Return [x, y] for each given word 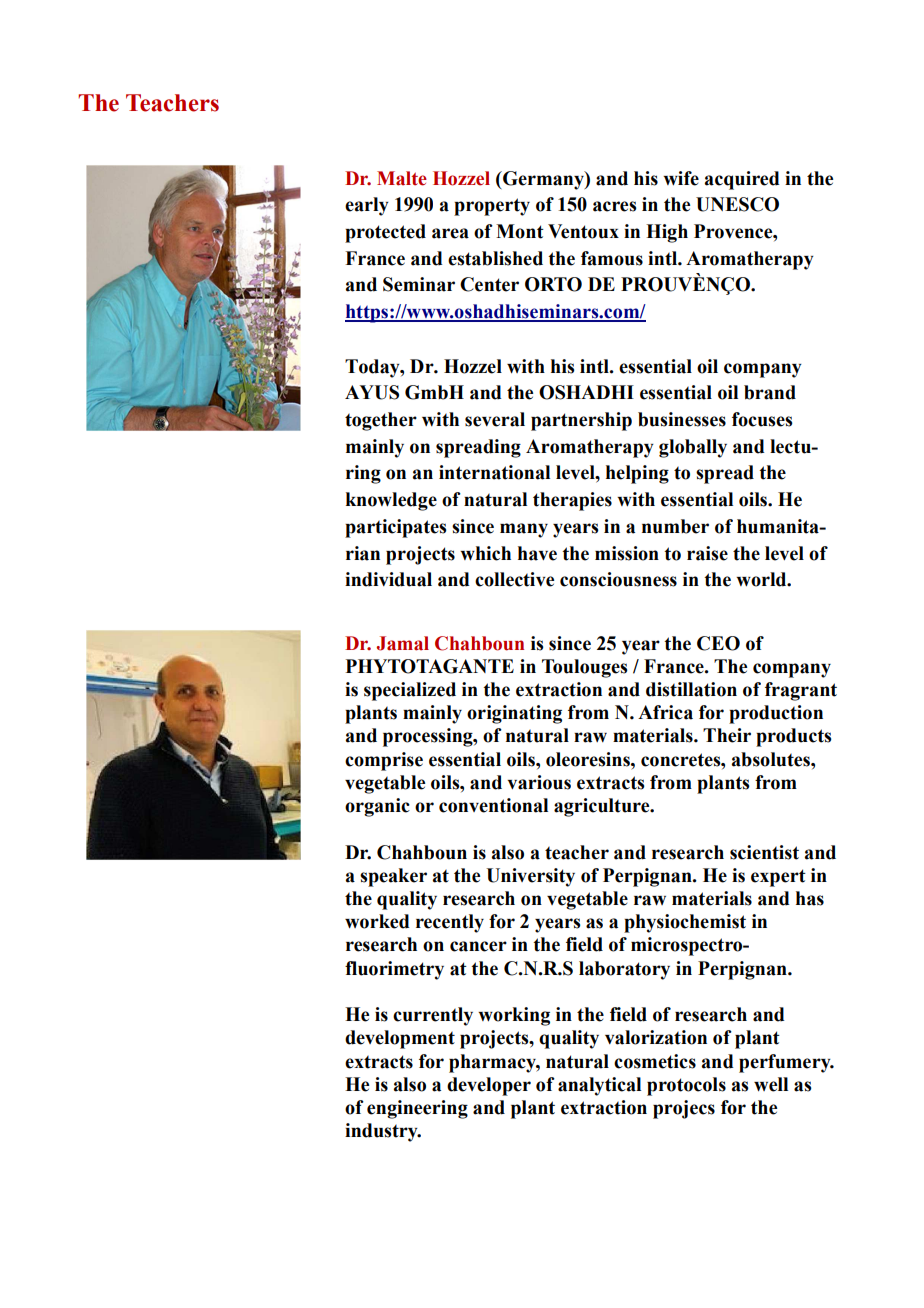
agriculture [603, 807]
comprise [384, 761]
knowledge [391, 501]
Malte [402, 178]
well [771, 1084]
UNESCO [737, 204]
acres [615, 206]
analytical [599, 1086]
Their [727, 735]
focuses [762, 419]
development [400, 1039]
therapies [572, 501]
